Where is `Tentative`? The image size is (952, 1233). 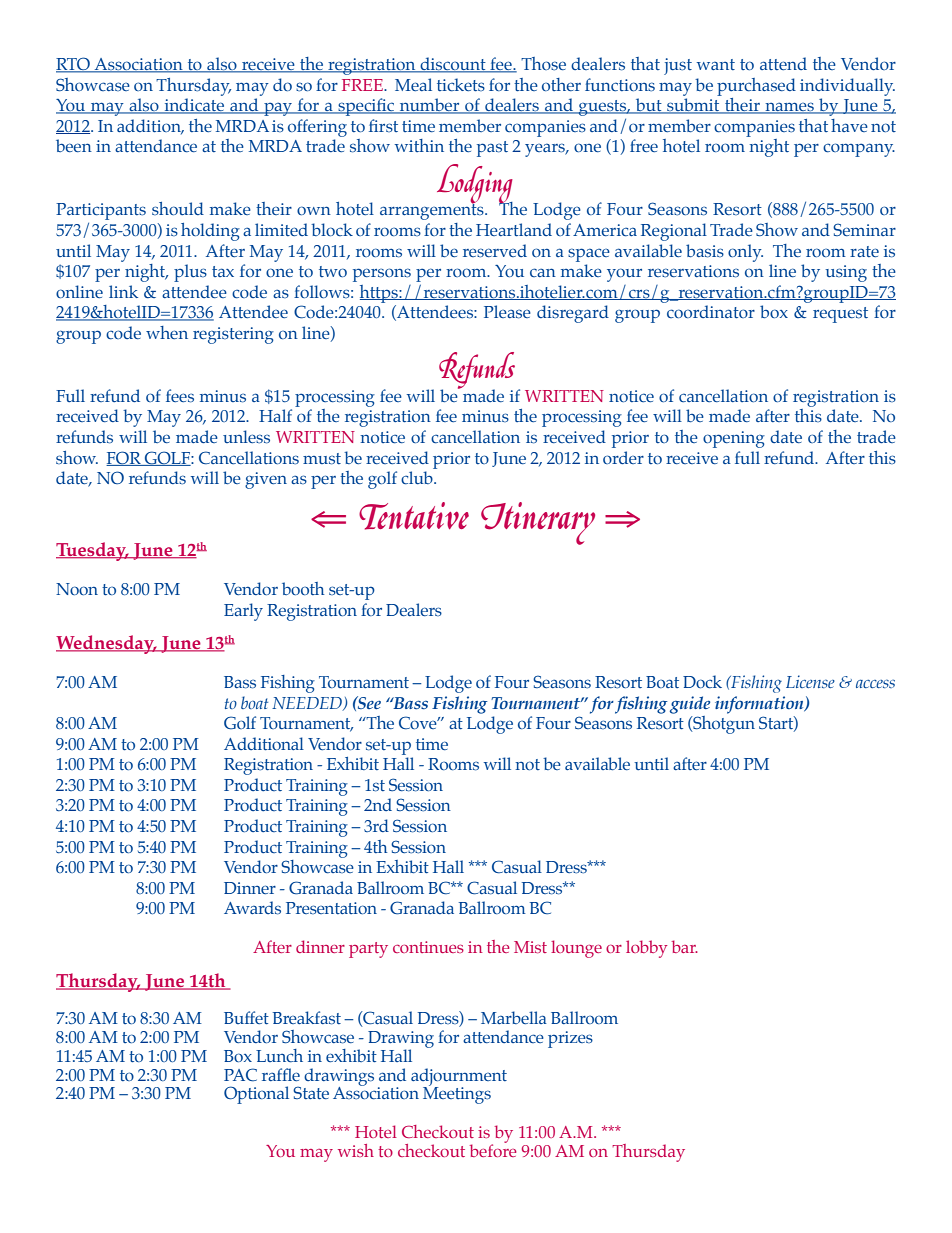 Tentative is located at coordinates (414, 516).
